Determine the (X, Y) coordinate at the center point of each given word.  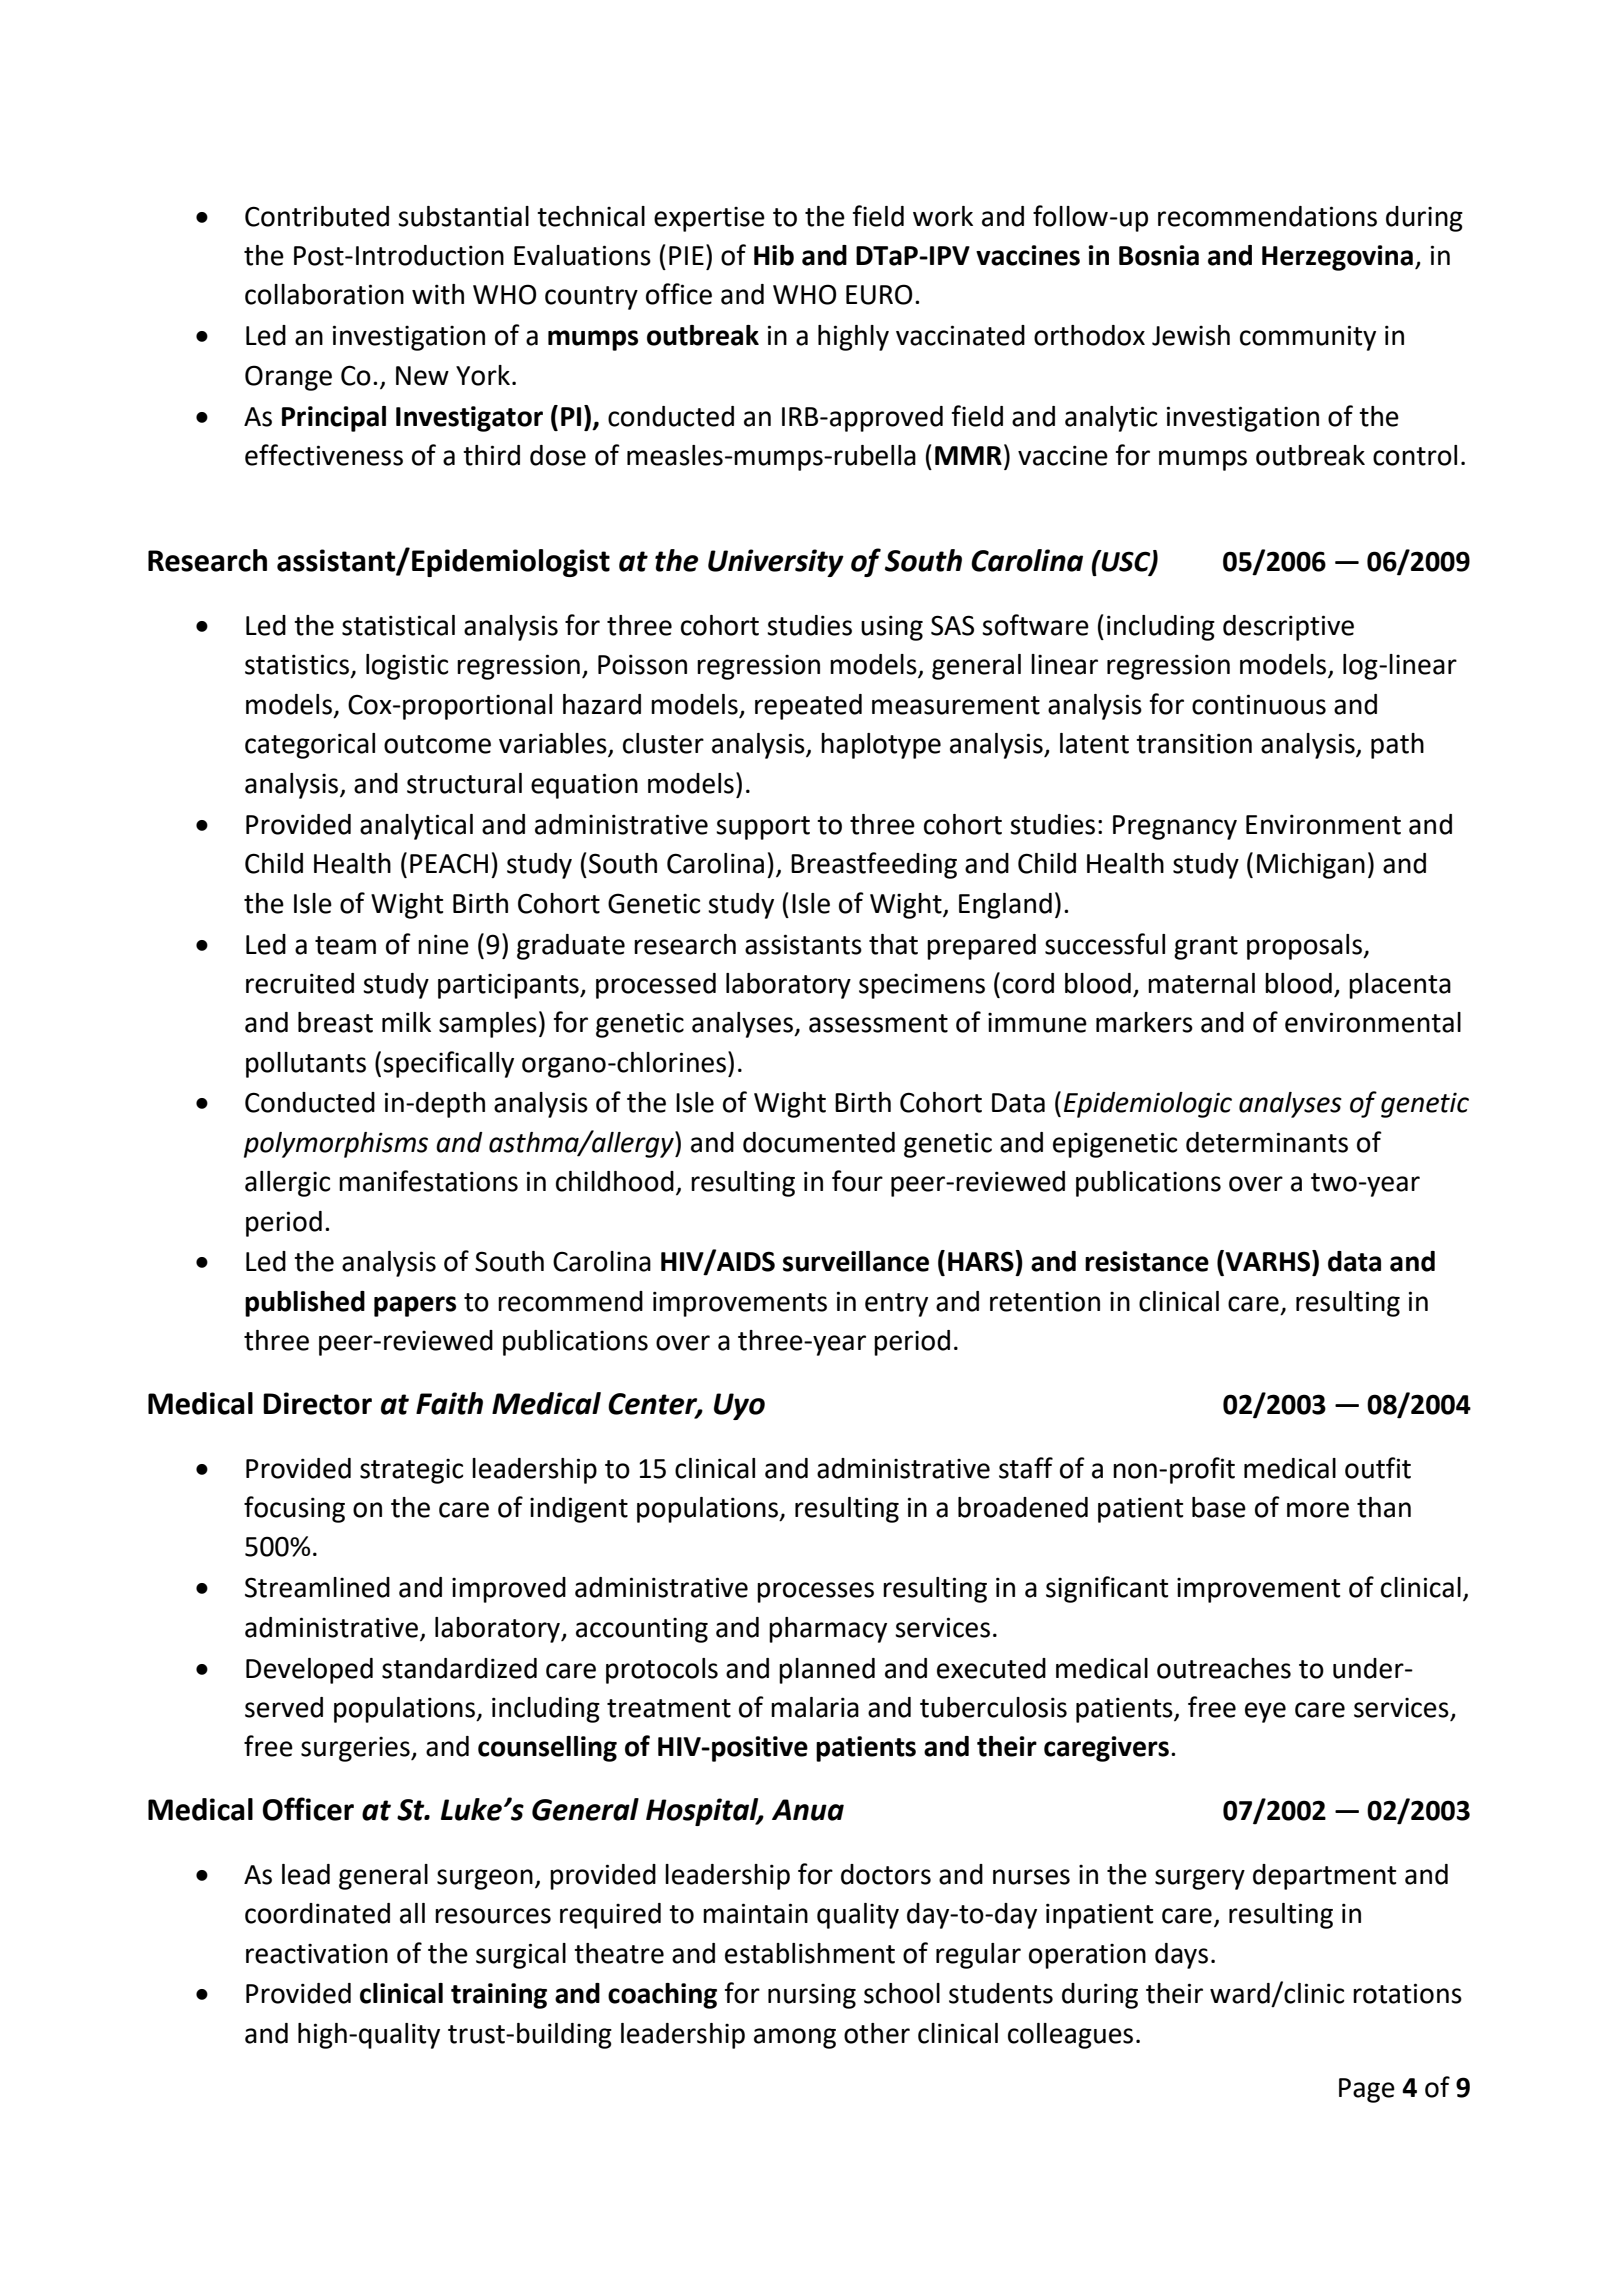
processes (815, 1592)
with (438, 294)
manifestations (428, 1181)
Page (1367, 2090)
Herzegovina (1337, 258)
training (499, 1996)
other (877, 2033)
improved (509, 1590)
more (1318, 1510)
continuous (1259, 704)
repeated (808, 707)
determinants (1267, 1142)
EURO (879, 294)
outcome (437, 744)
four (857, 1181)
